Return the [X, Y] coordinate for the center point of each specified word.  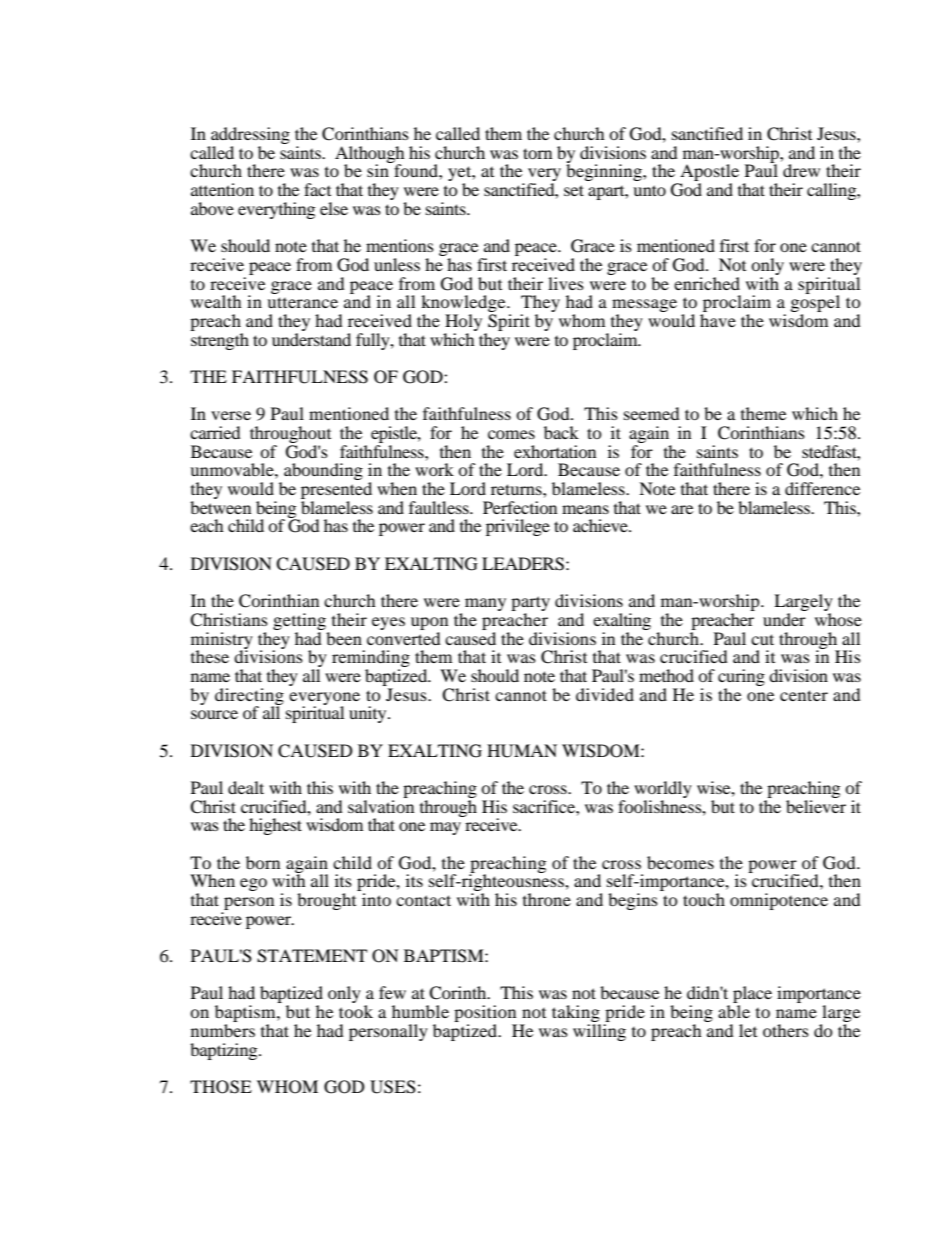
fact [317, 189]
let [748, 1030]
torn [537, 153]
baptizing [225, 1051]
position [485, 1015]
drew [801, 170]
